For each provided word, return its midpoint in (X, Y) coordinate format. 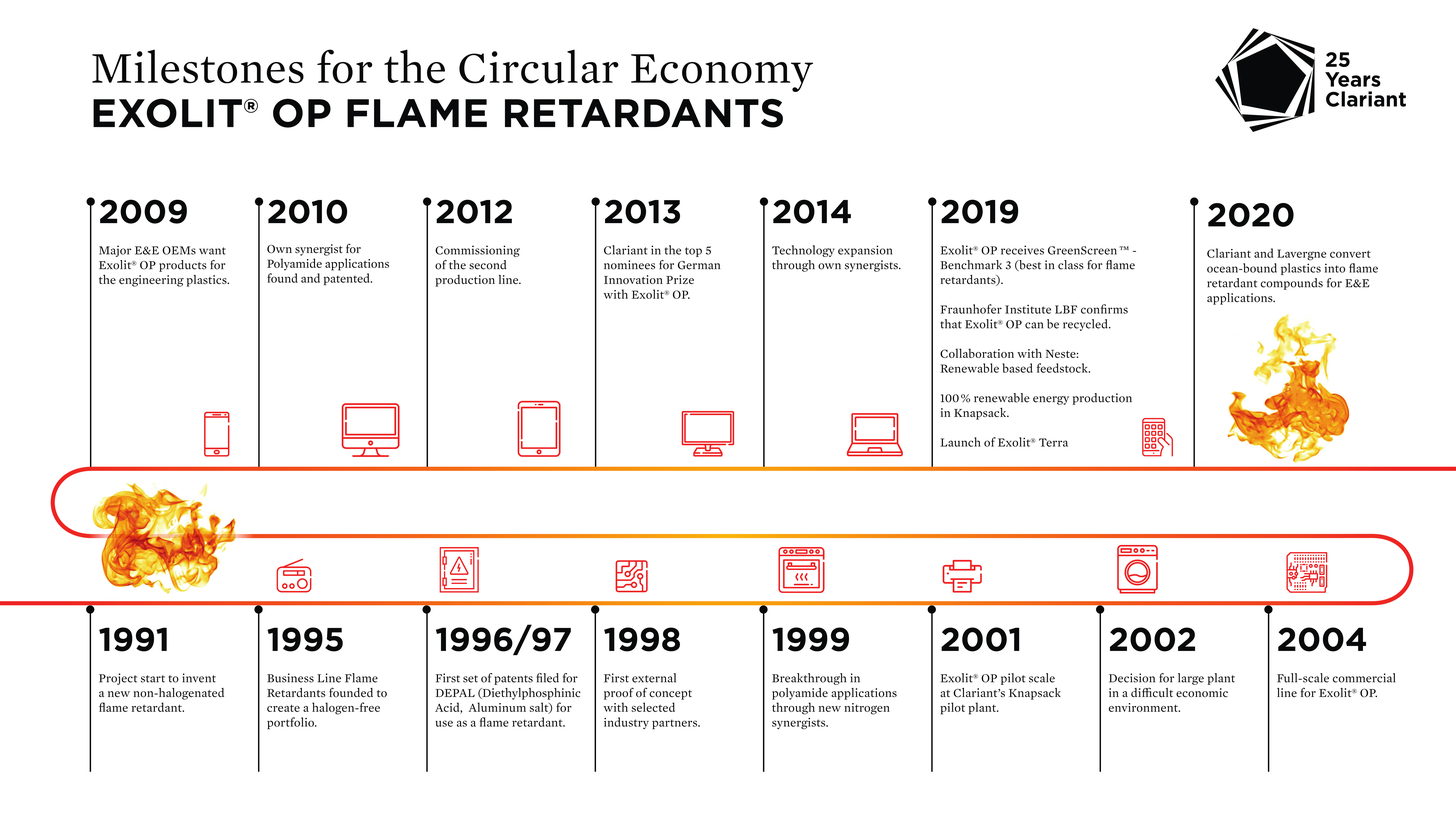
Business (290, 678)
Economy (722, 73)
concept (670, 695)
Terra (1053, 442)
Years (1353, 79)
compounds (1292, 284)
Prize (680, 279)
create (283, 708)
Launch (961, 442)
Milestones (198, 67)
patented (348, 279)
